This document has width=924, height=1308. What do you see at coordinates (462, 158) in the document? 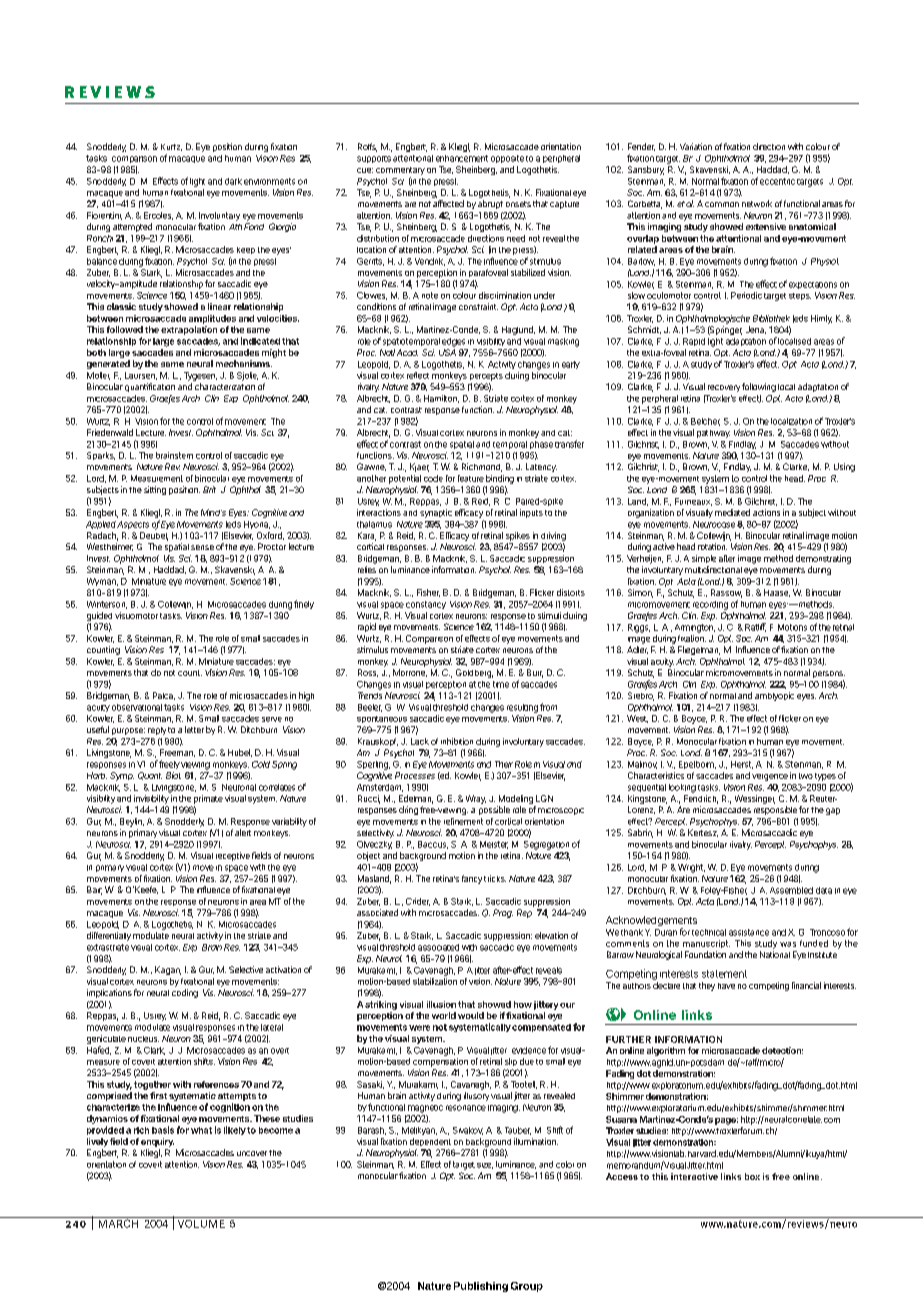
I see `enhancement` at bounding box center [462, 158].
